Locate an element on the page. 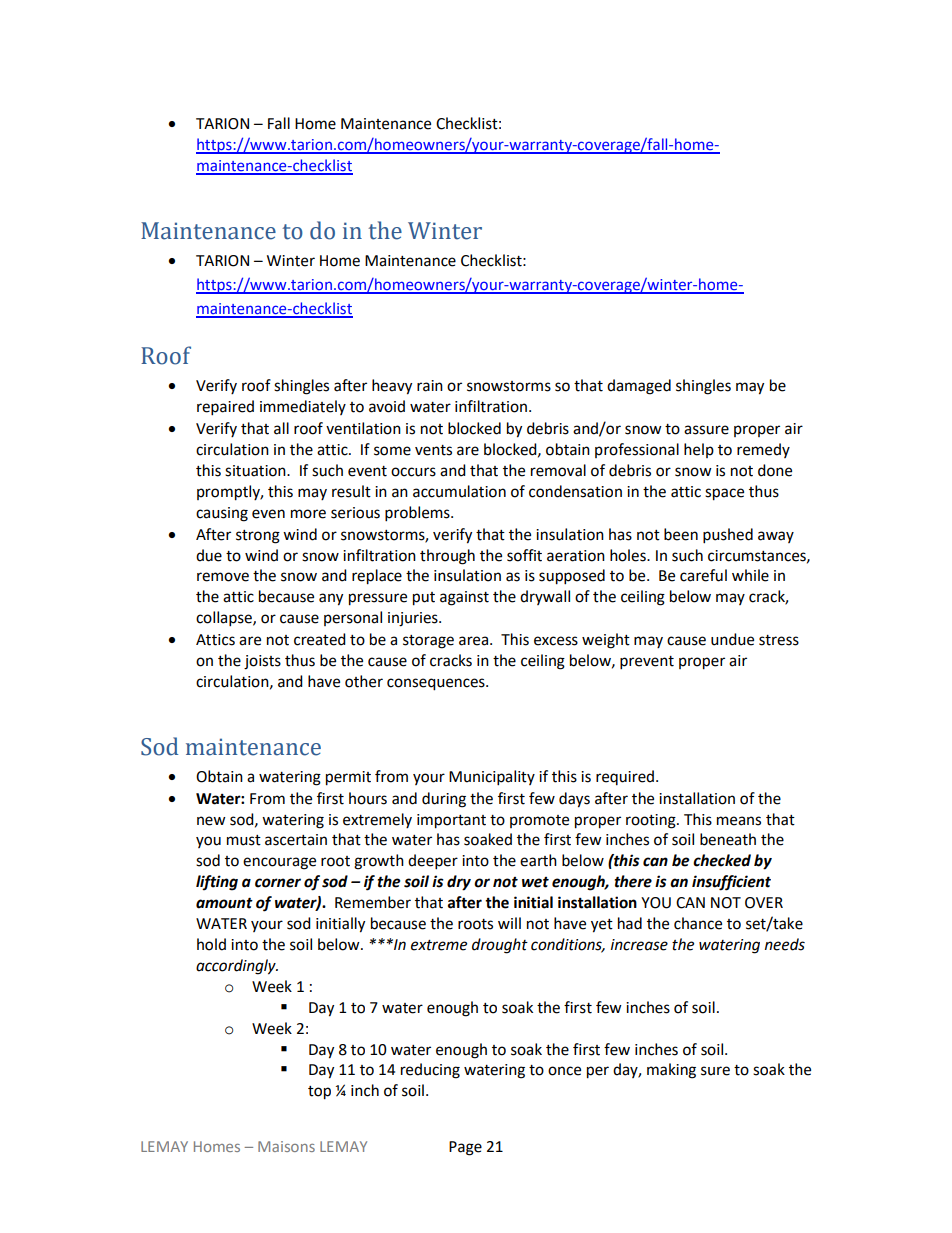 This page has width=952, height=1233. top is located at coordinates (319, 1093).
